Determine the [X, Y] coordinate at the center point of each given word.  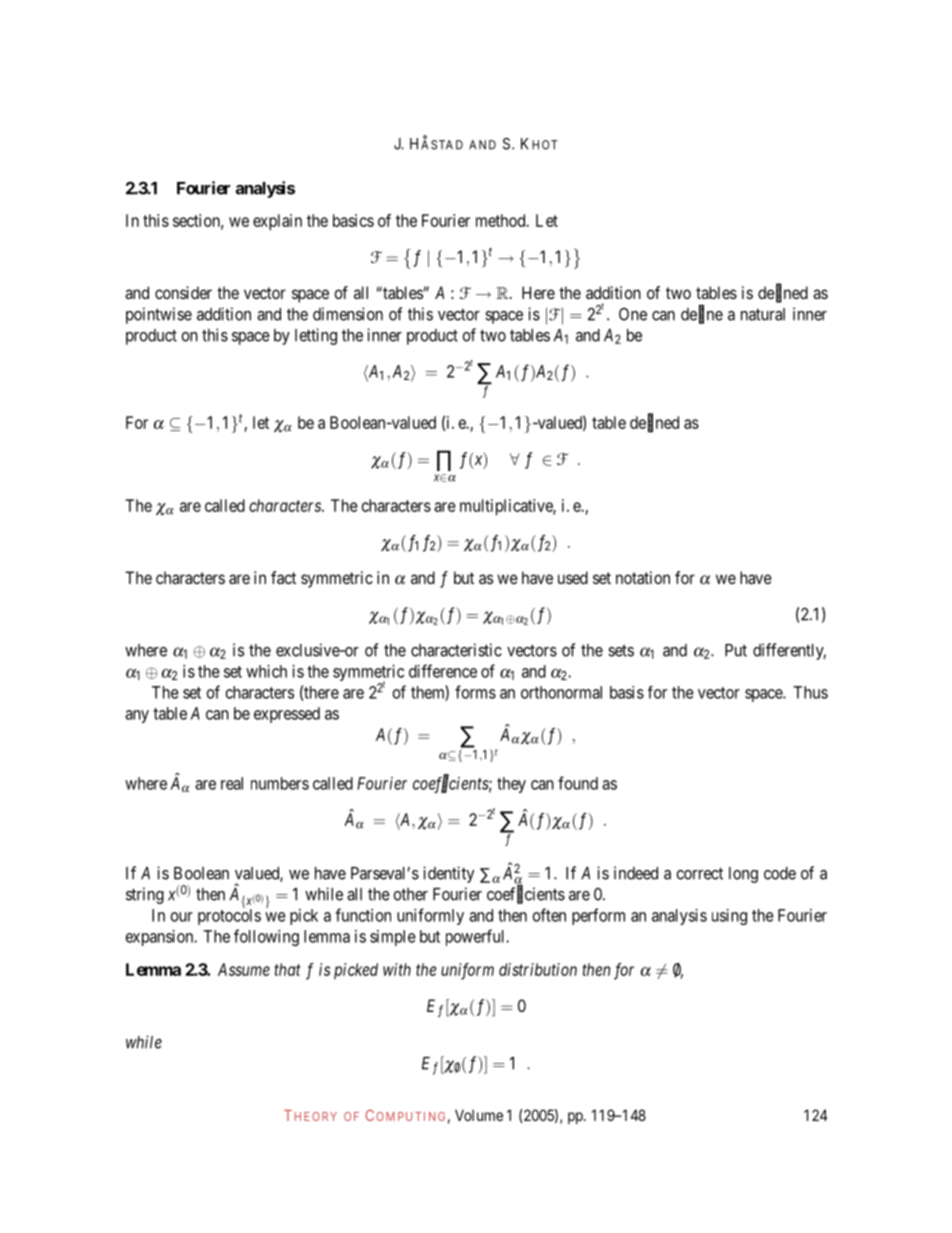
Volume [479, 1115]
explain [277, 222]
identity [448, 874]
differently [789, 651]
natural [763, 314]
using [729, 917]
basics [353, 220]
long [743, 875]
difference [443, 671]
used [573, 577]
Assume [244, 969]
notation [643, 577]
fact [283, 577]
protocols [229, 916]
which [266, 671]
